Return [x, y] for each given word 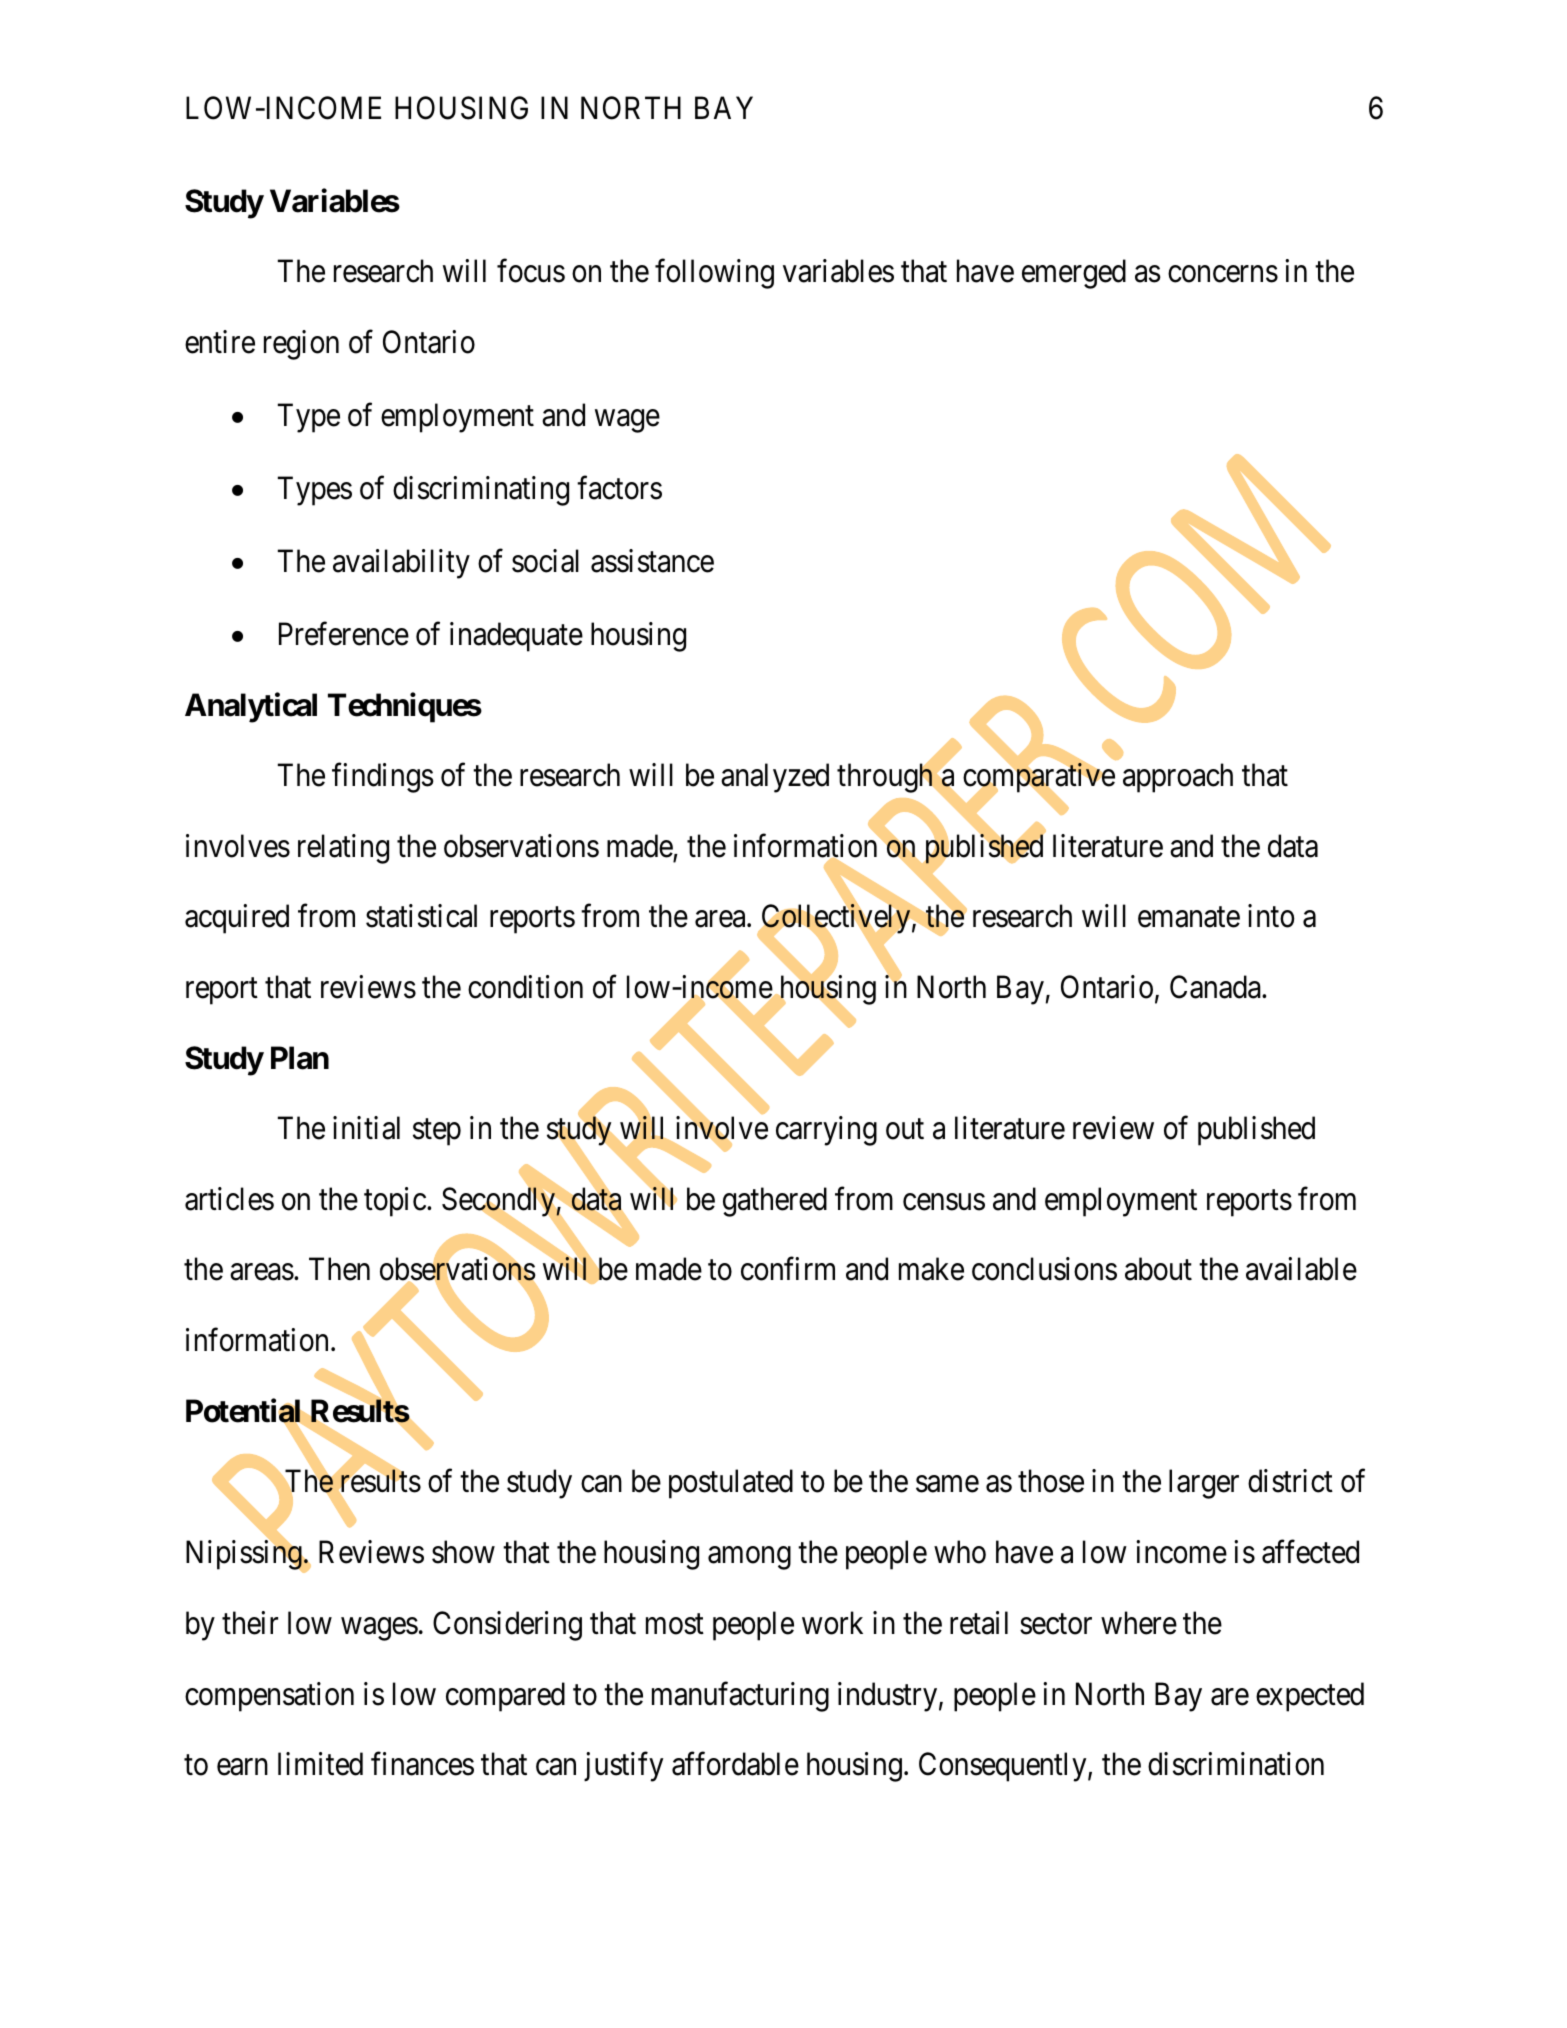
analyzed [775, 778]
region [301, 345]
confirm [788, 1269]
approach [1178, 778]
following [714, 274]
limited [320, 1764]
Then [339, 1269]
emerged [1074, 274]
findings [383, 778]
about [1158, 1269]
